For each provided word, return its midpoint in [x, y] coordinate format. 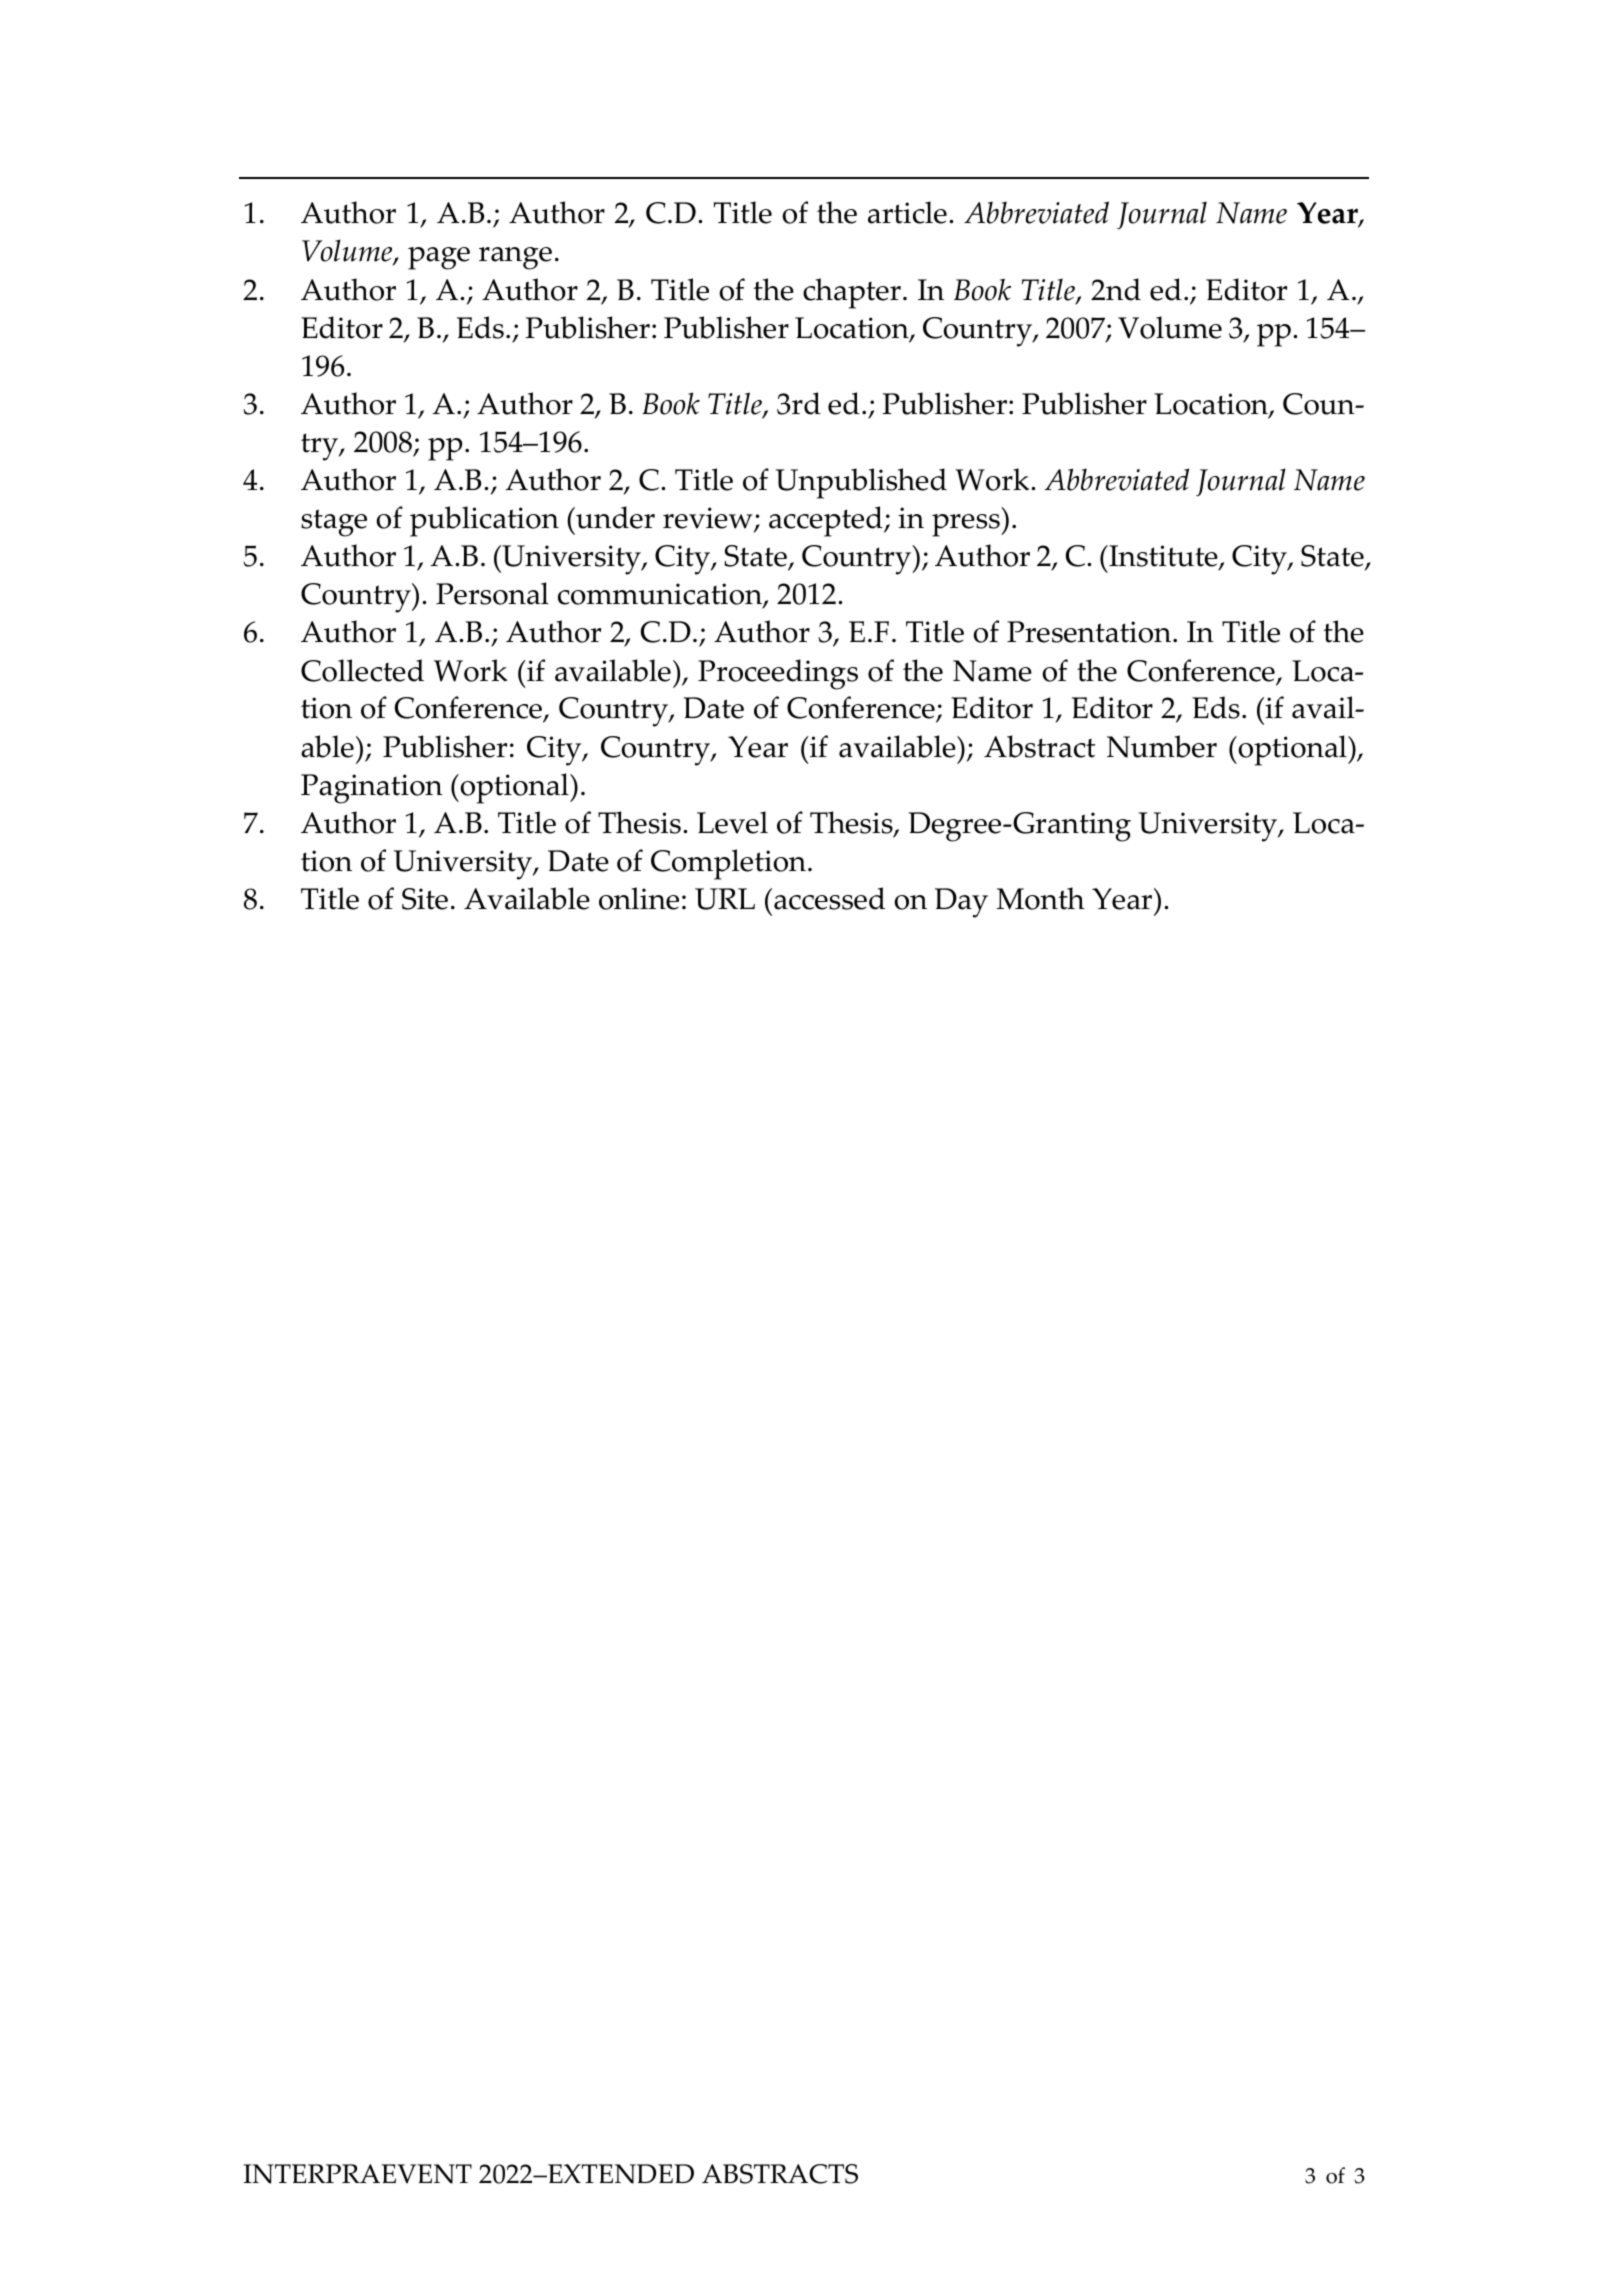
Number [1162, 746]
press [967, 525]
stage [334, 523]
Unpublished [861, 483]
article [907, 212]
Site [425, 899]
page [439, 258]
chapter [852, 293]
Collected [362, 670]
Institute [1163, 557]
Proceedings [778, 674]
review [709, 519]
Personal [492, 593]
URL [725, 899]
